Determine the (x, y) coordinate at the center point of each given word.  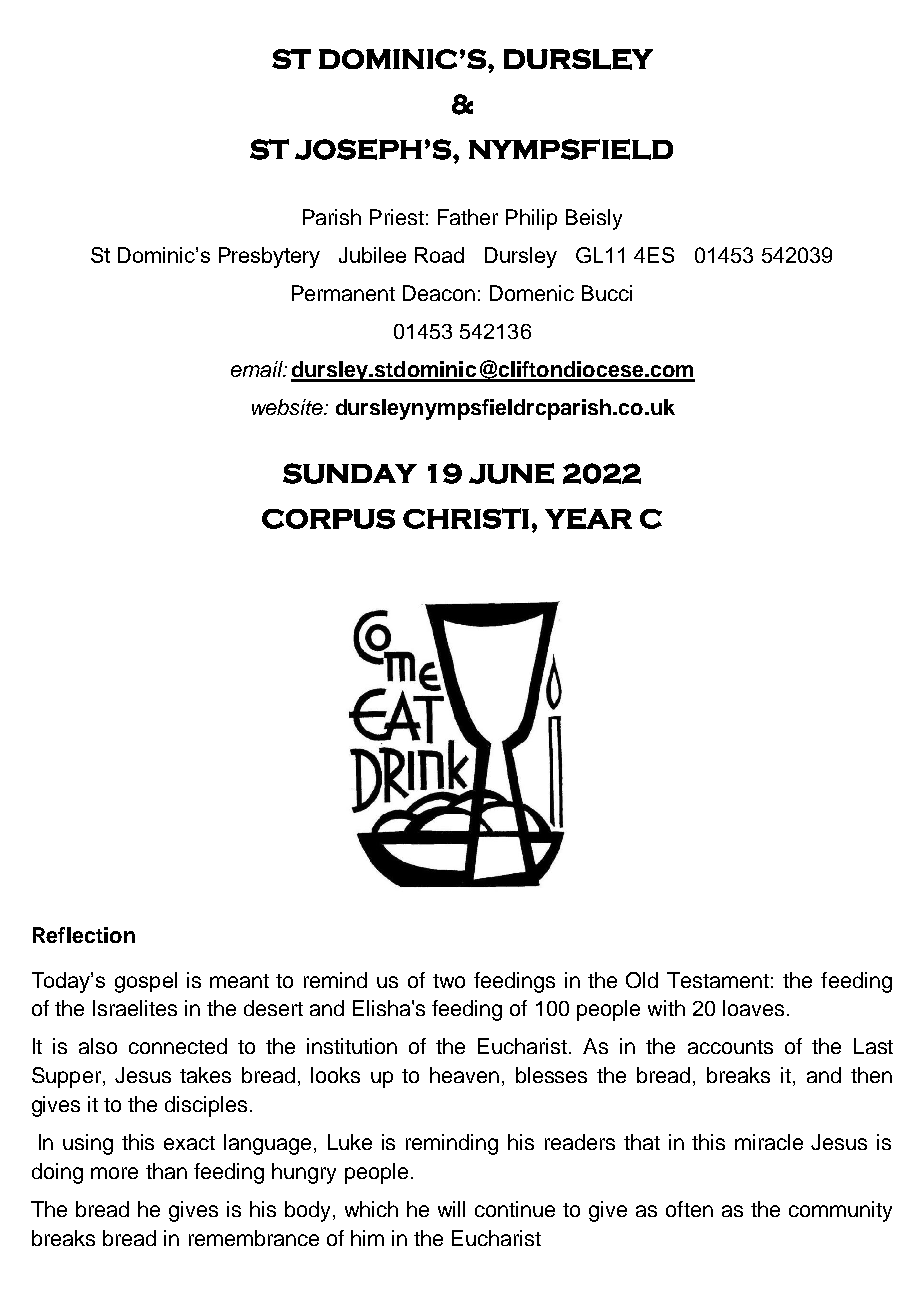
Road (439, 255)
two (449, 981)
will (451, 1209)
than (166, 1171)
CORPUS (328, 519)
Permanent (343, 293)
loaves (753, 1008)
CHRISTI (466, 518)
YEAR (588, 518)
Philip (531, 219)
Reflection (84, 935)
